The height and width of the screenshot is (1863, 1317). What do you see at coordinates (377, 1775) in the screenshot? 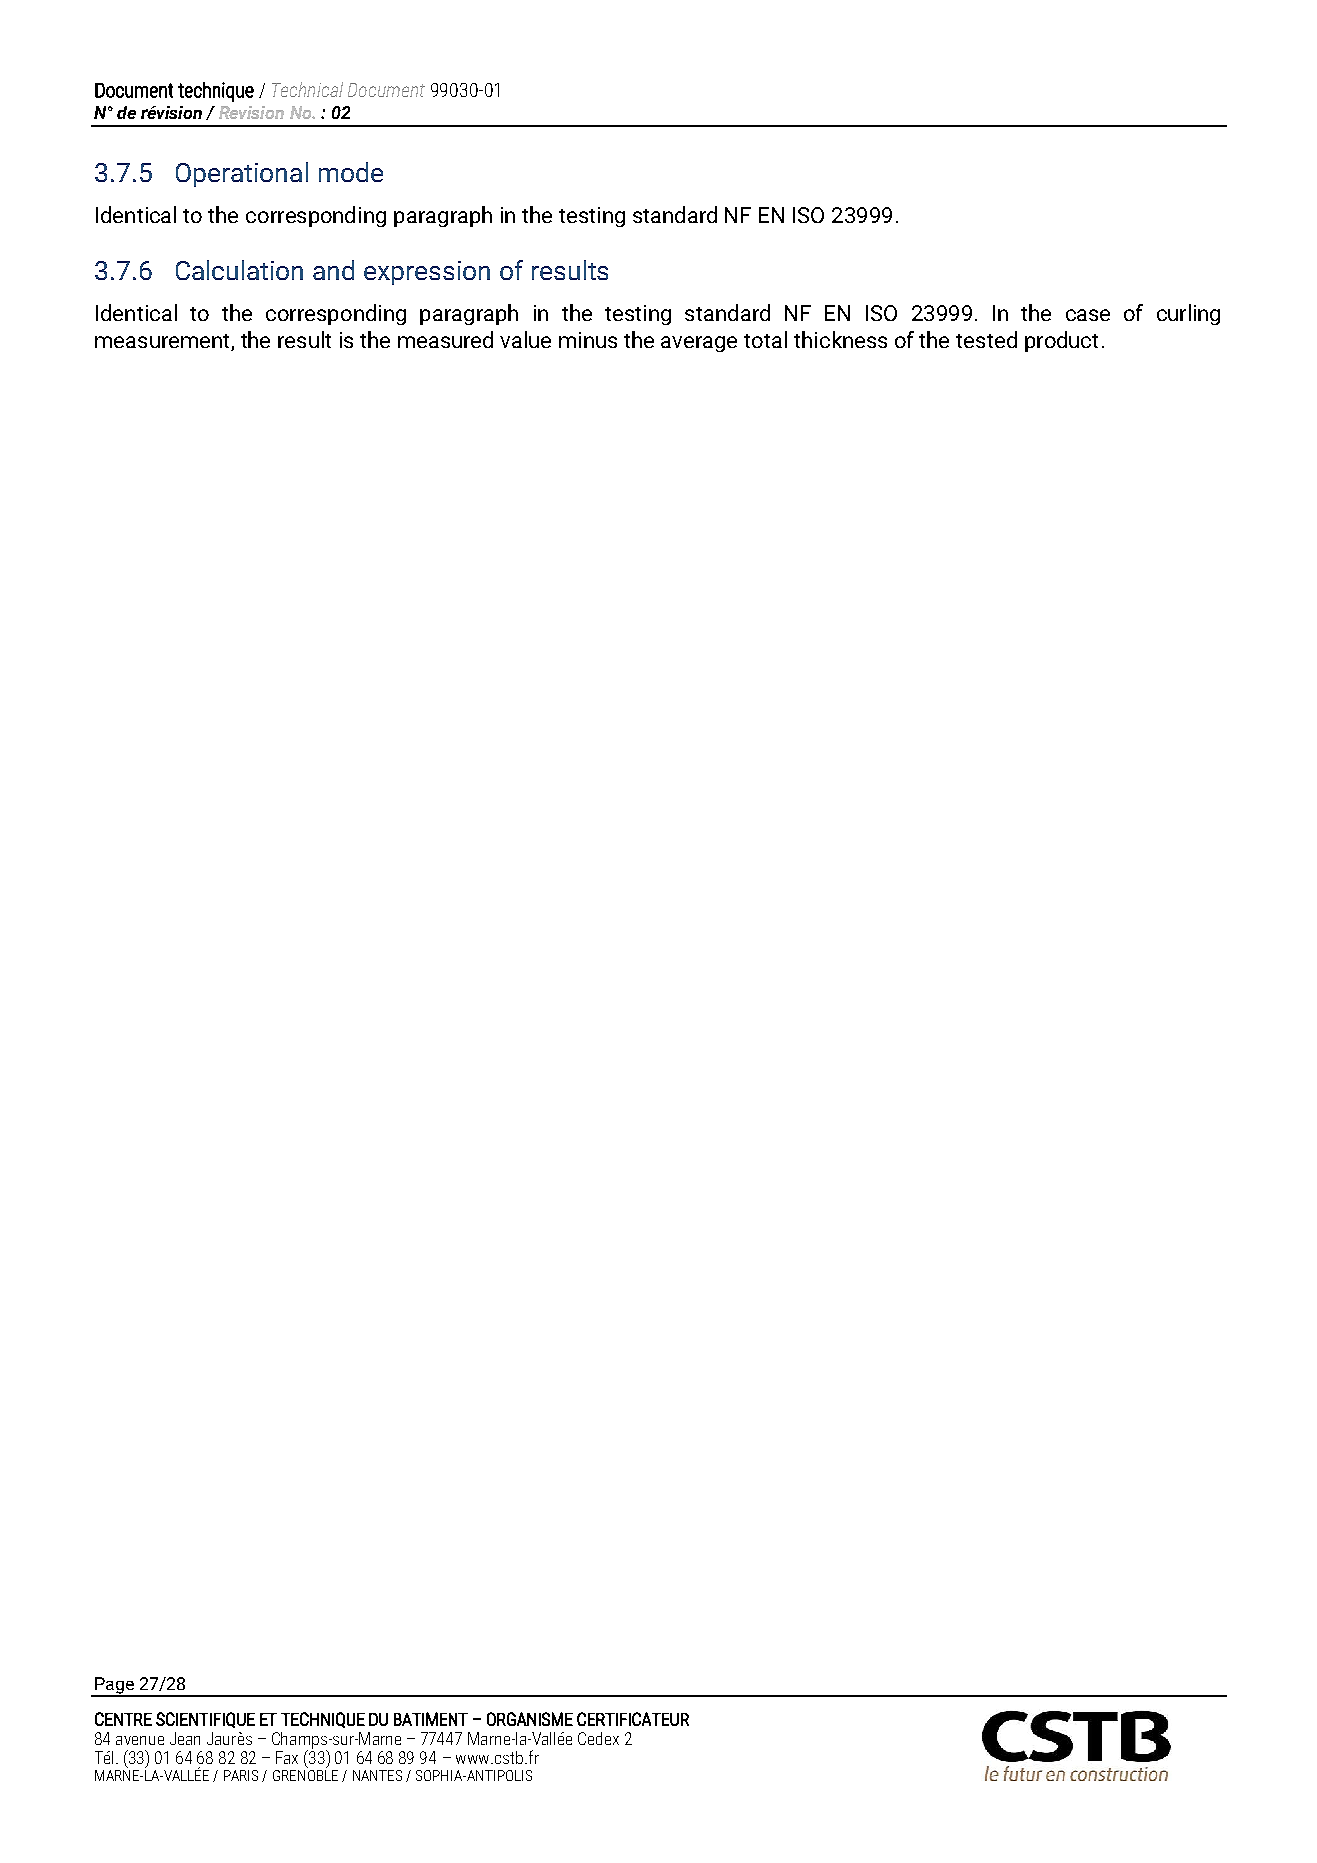
I see `NANTES` at bounding box center [377, 1775].
